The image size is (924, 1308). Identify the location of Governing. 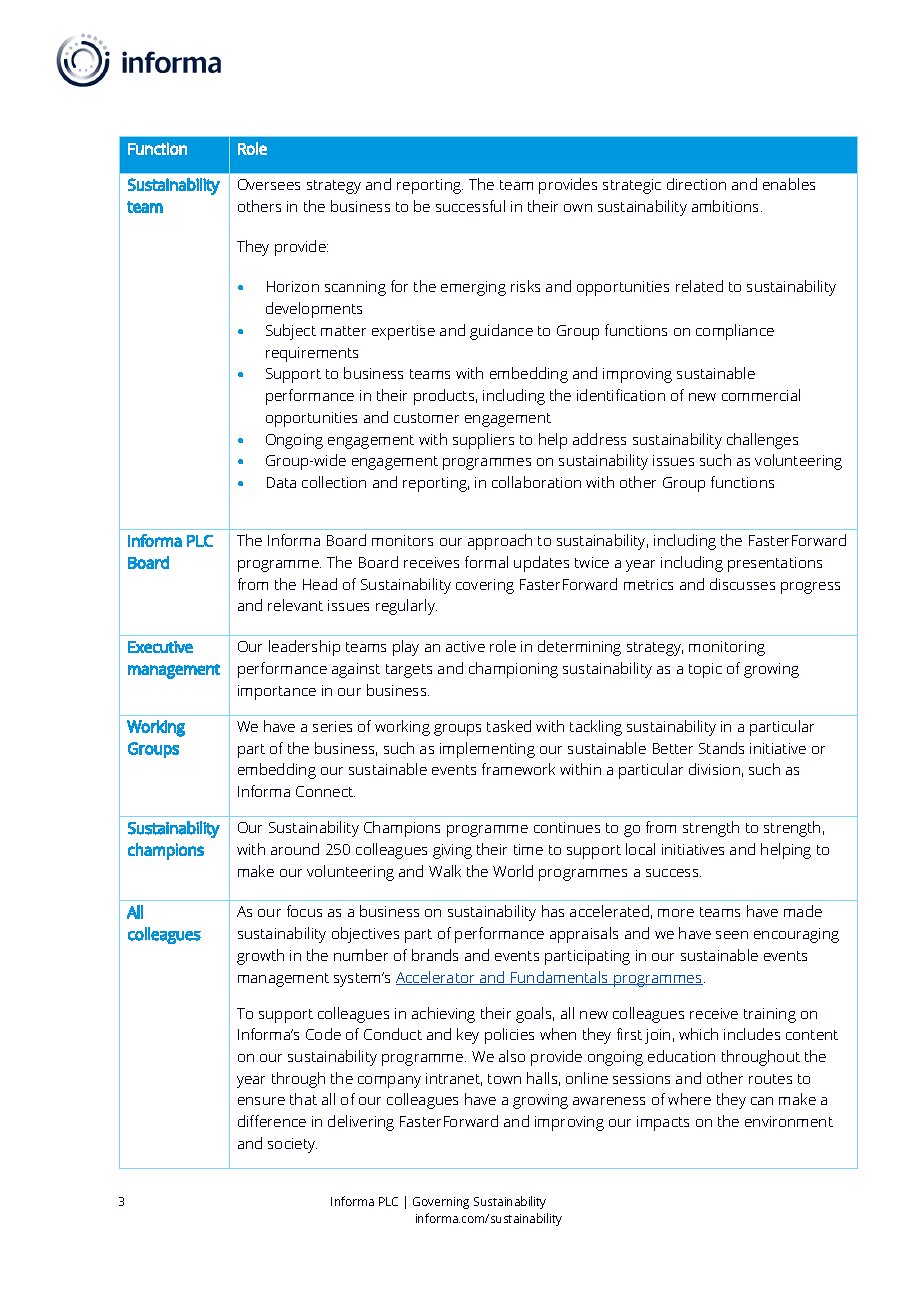
(441, 1203).
